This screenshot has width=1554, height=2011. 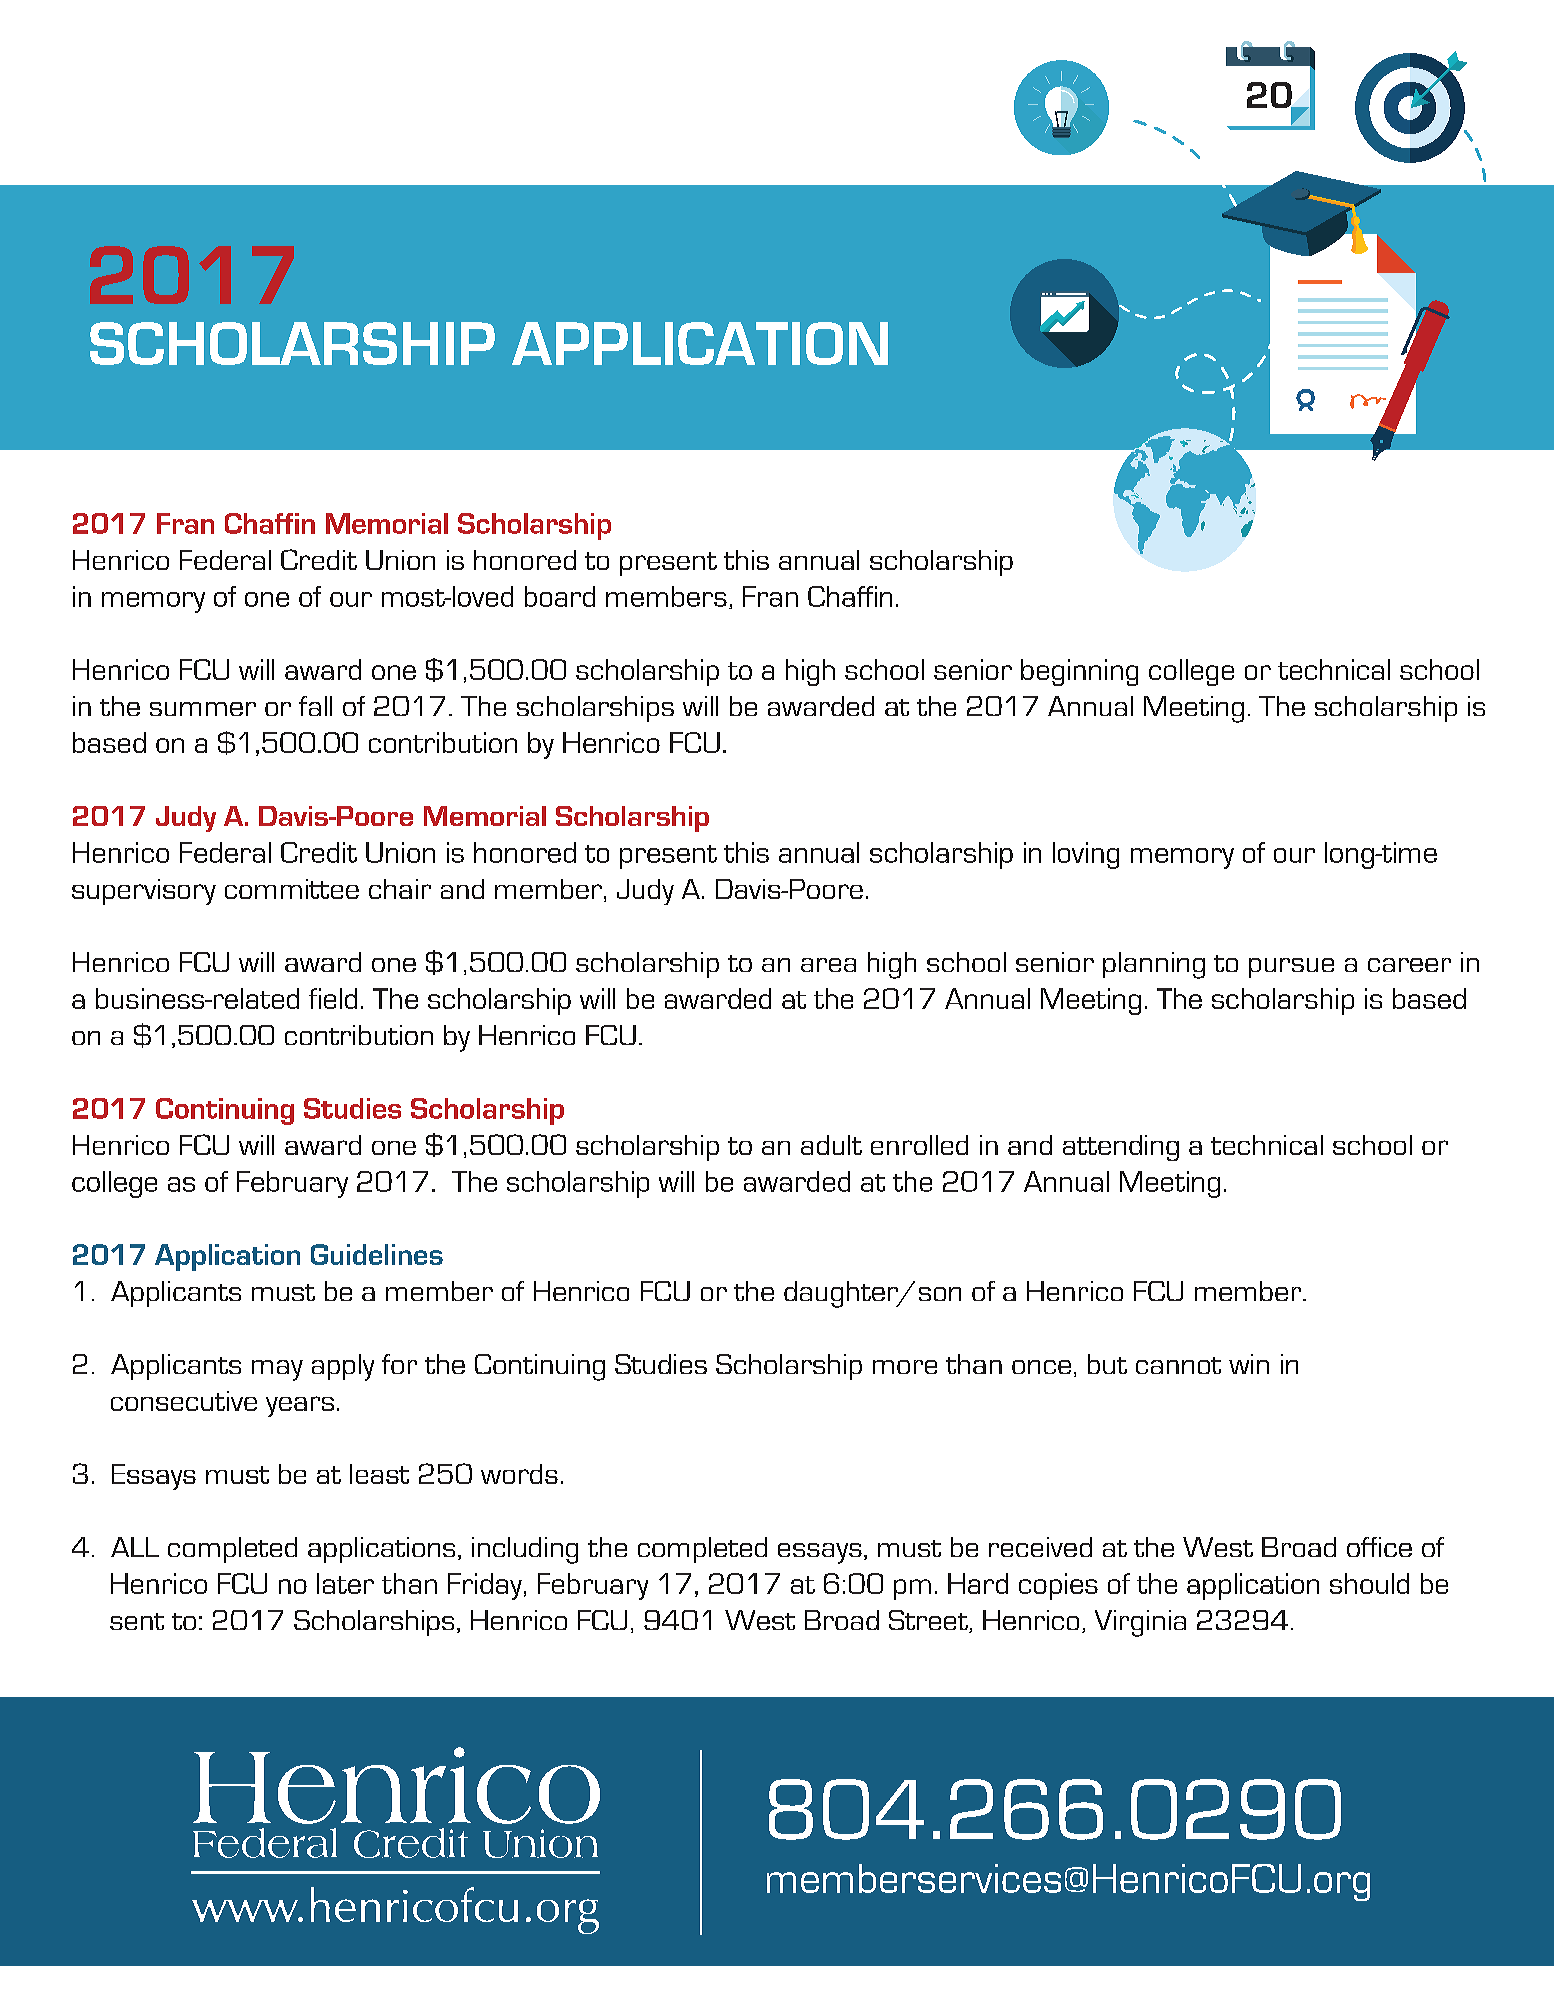 I want to click on should, so click(x=1369, y=1583).
